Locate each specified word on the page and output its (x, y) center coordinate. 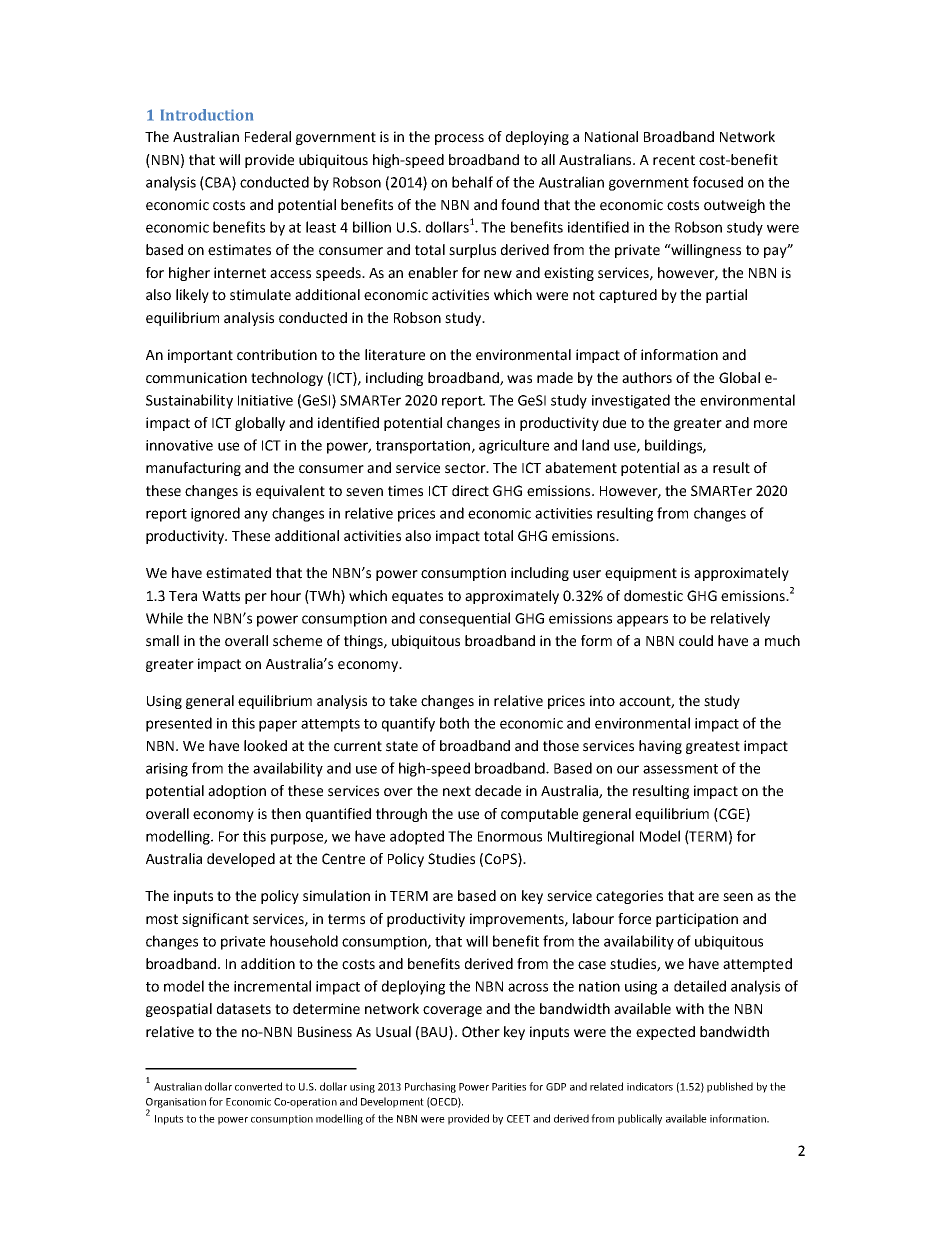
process (459, 139)
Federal (268, 137)
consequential (464, 619)
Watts (221, 596)
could (696, 641)
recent (674, 160)
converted (258, 1086)
